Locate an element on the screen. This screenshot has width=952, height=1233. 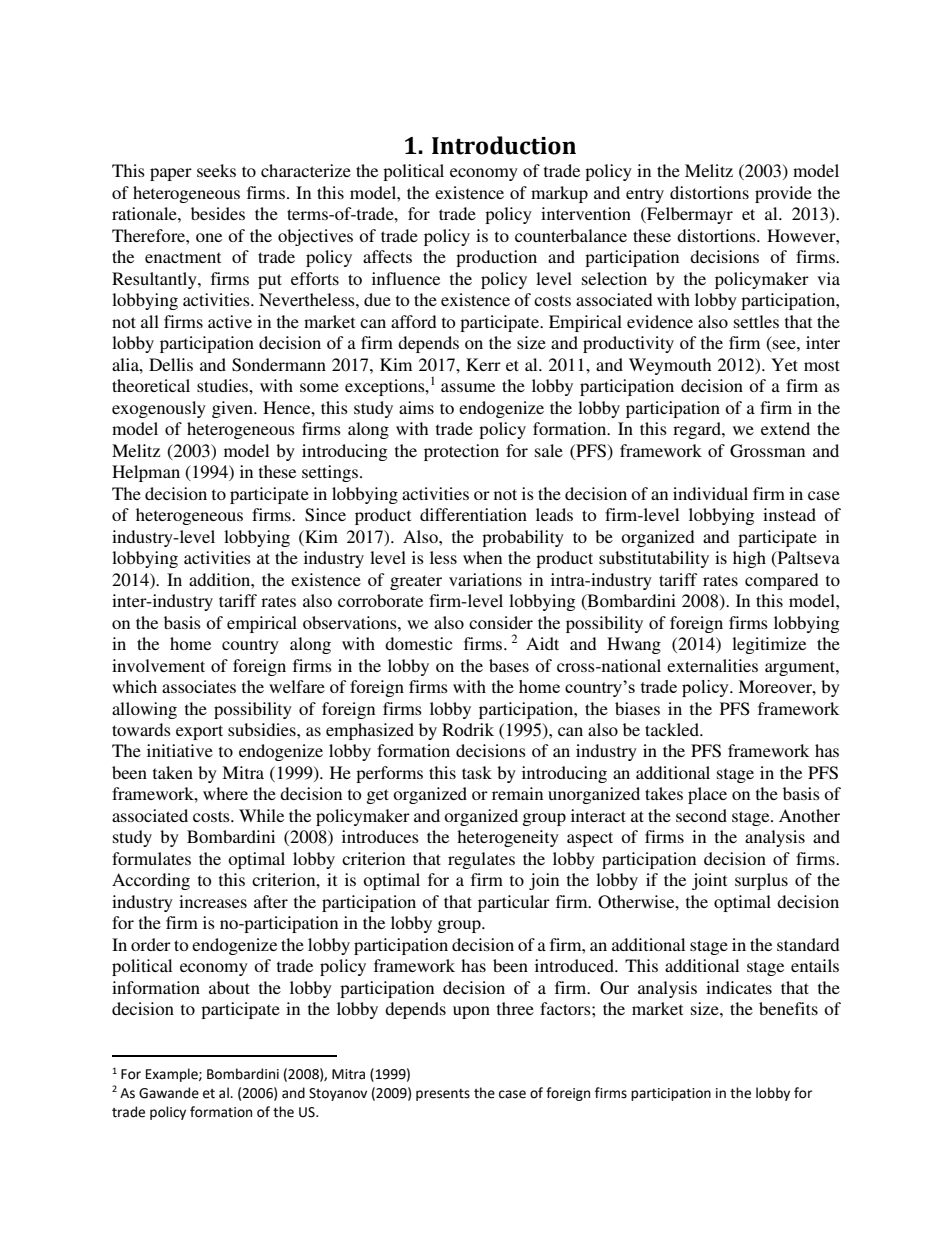
given is located at coordinates (233, 409).
